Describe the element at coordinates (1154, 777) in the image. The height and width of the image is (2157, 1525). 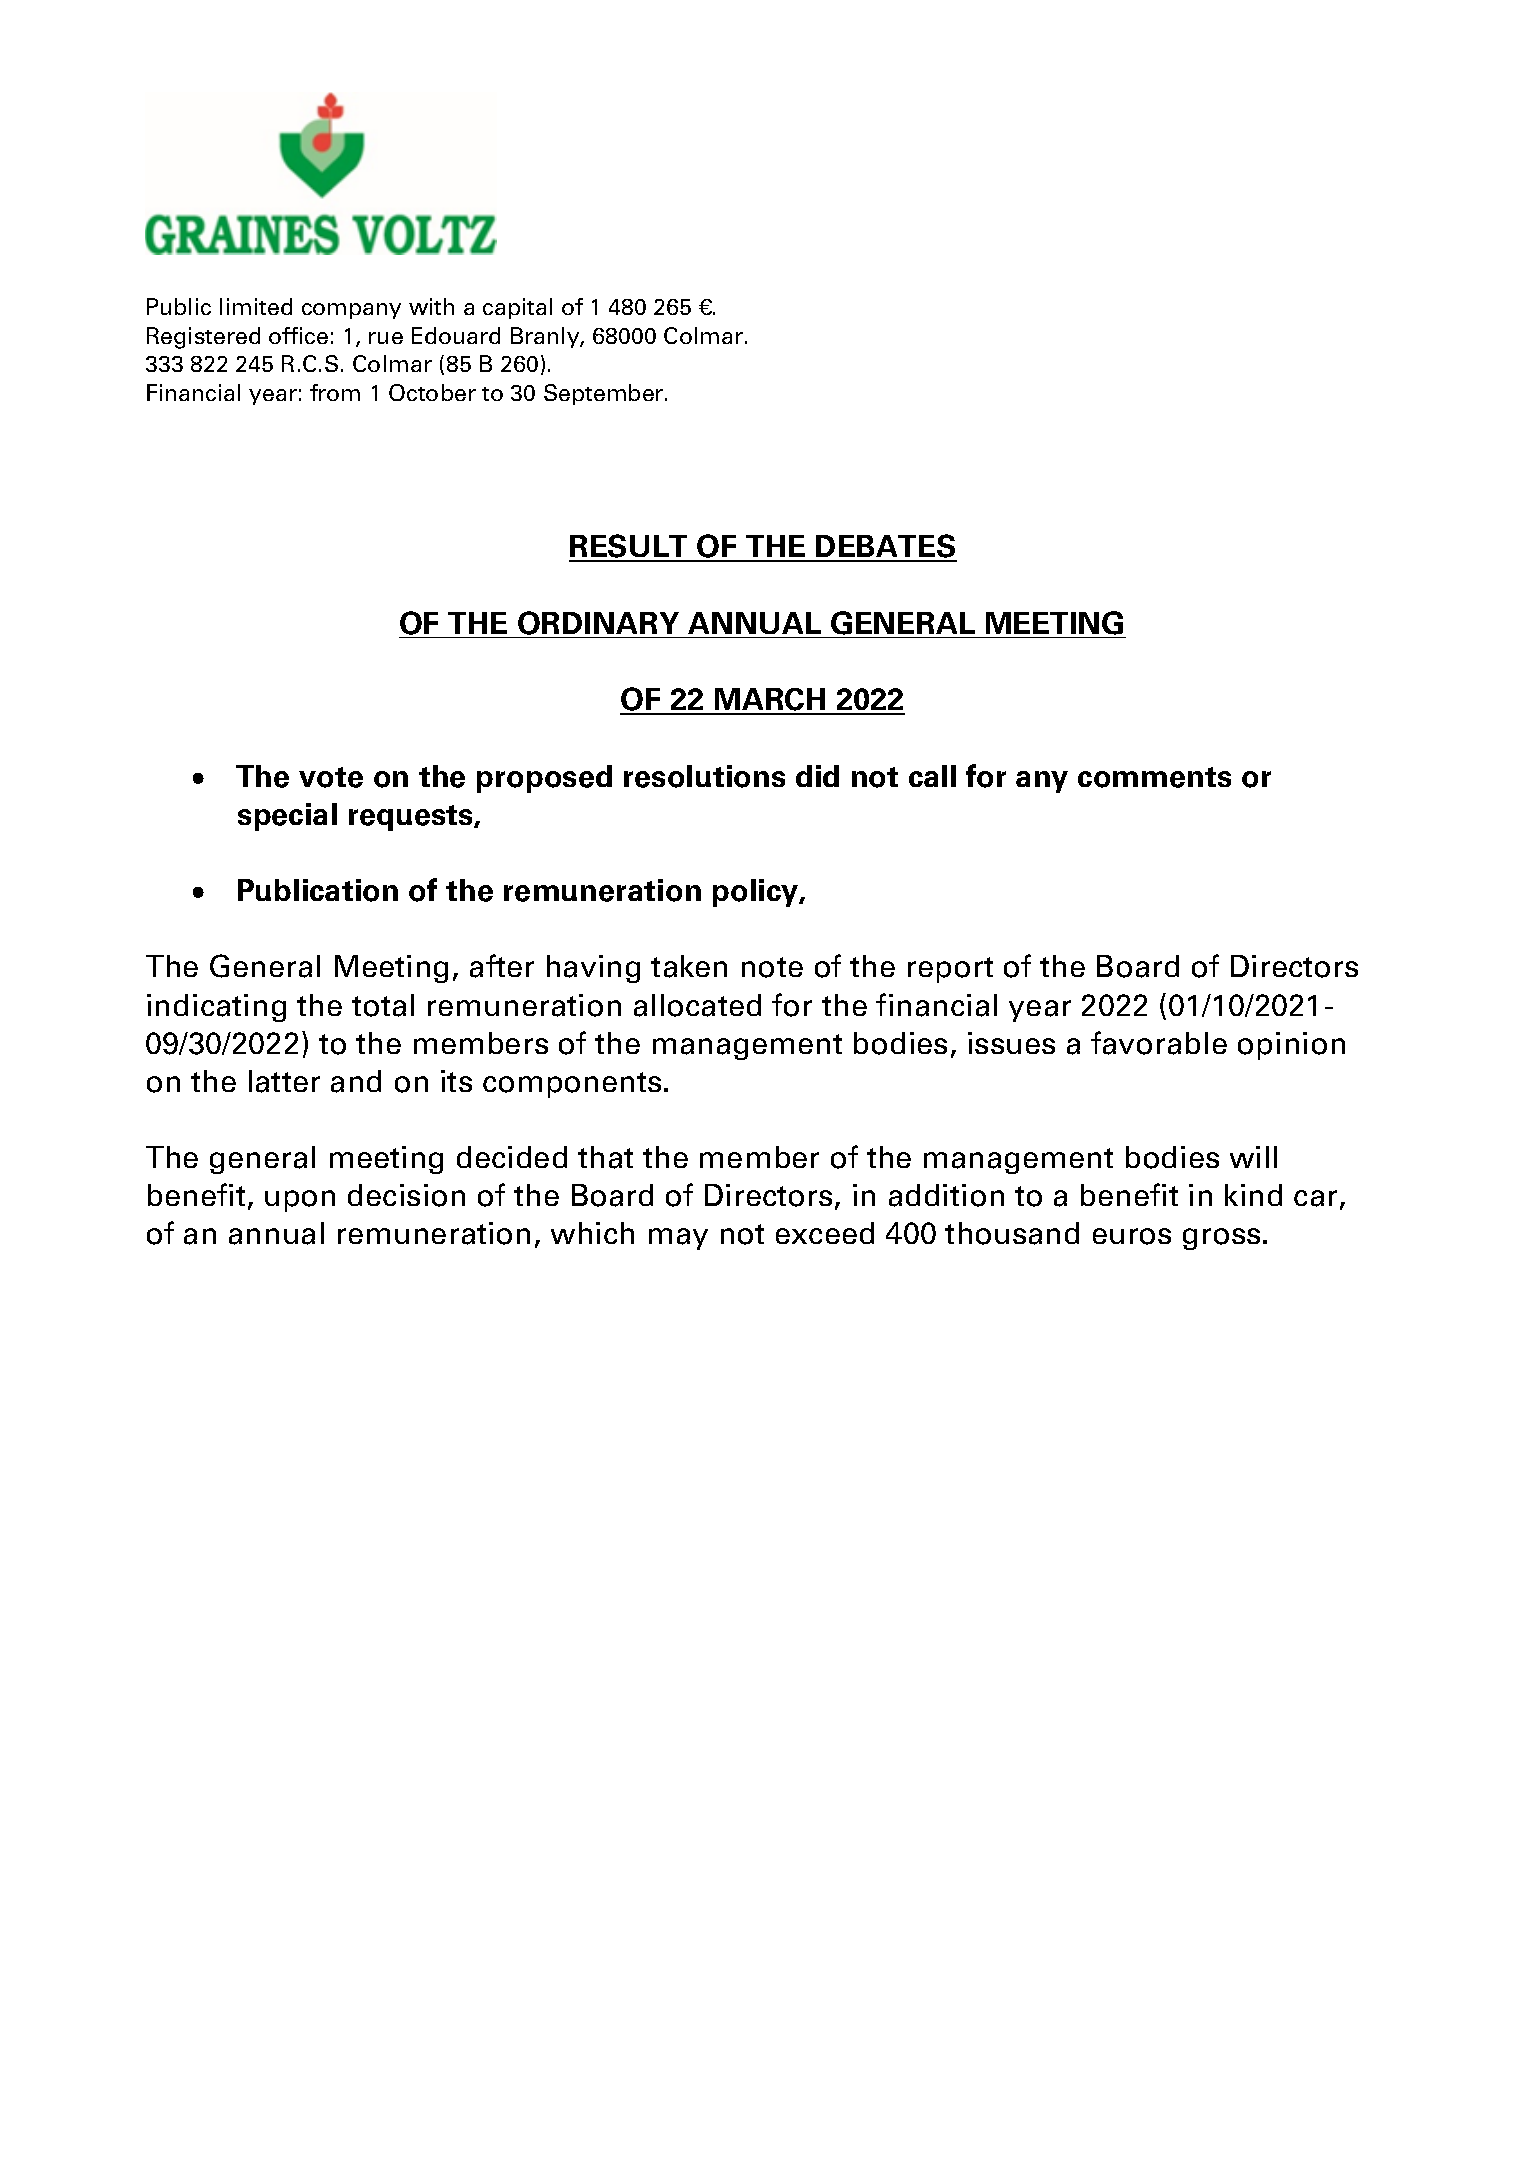
I see `comments` at that location.
